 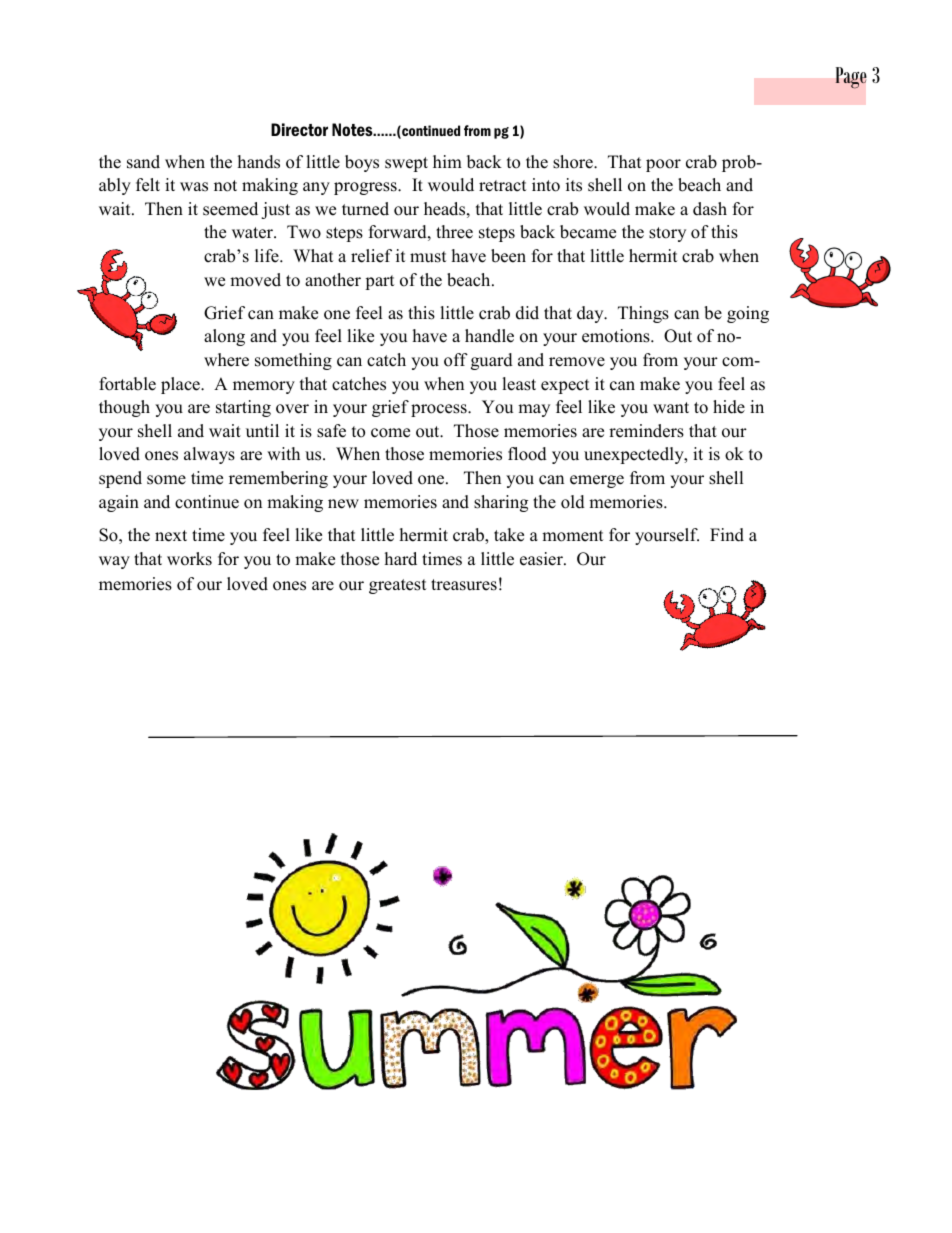 What do you see at coordinates (189, 559) in the screenshot?
I see `works` at bounding box center [189, 559].
